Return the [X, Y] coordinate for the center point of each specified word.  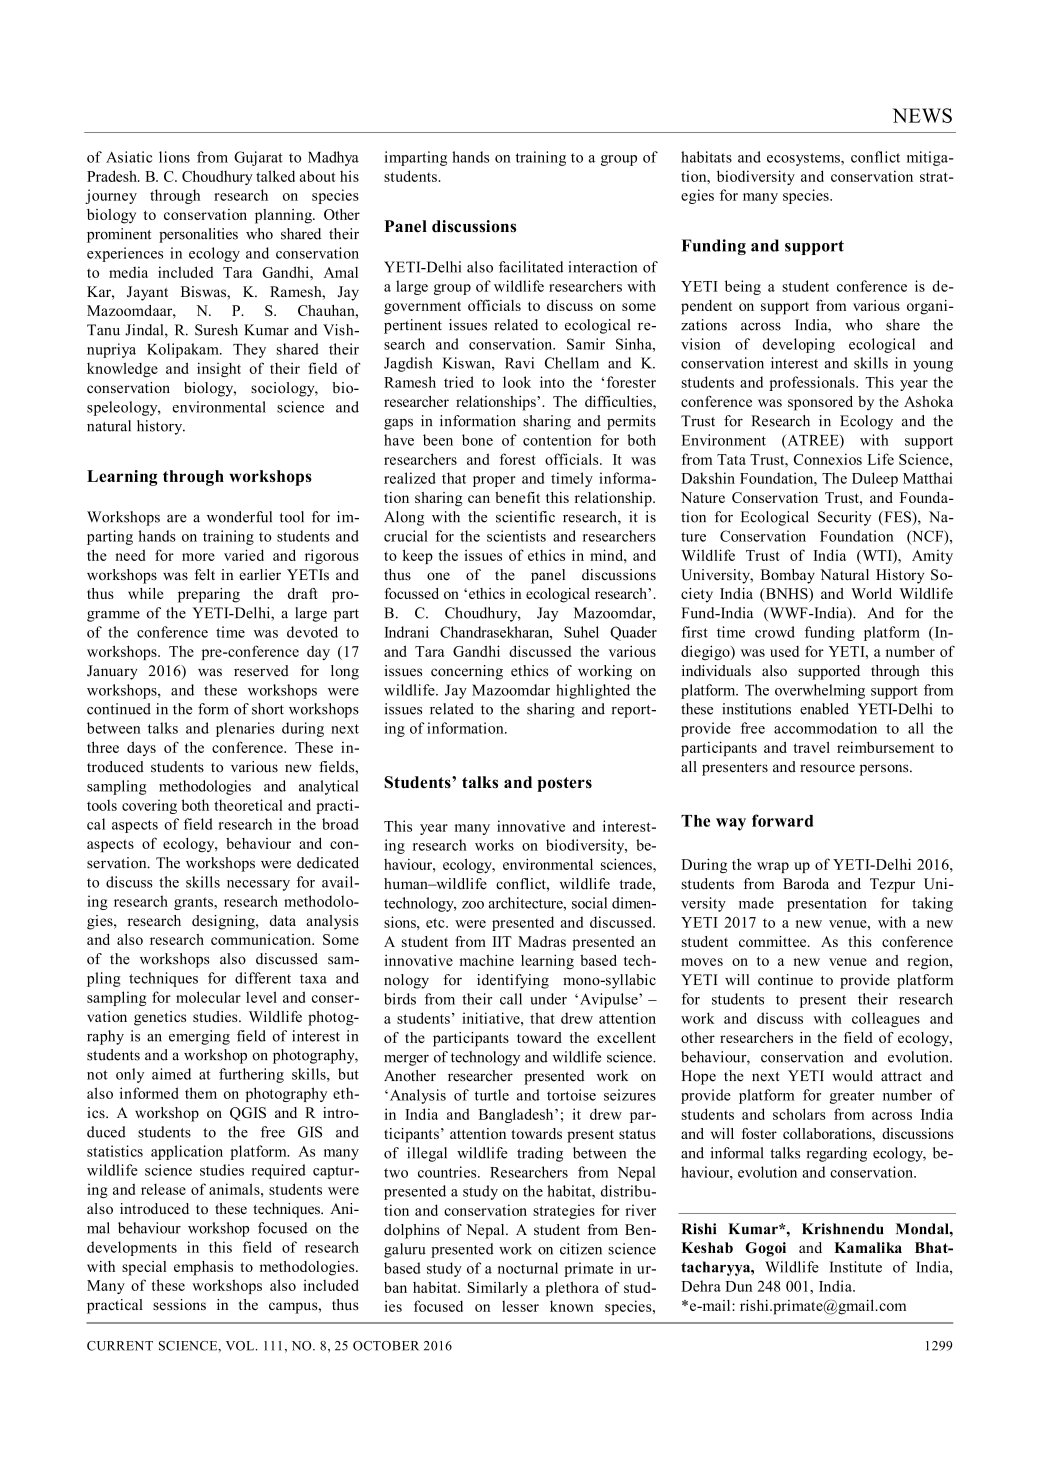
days [141, 748]
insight [219, 369]
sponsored [820, 403]
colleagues [886, 1019]
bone [477, 440]
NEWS [922, 115]
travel [812, 747]
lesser [520, 1306]
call [511, 999]
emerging [199, 1037]
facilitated [531, 267]
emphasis [203, 1268]
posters [565, 784]
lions [174, 157]
